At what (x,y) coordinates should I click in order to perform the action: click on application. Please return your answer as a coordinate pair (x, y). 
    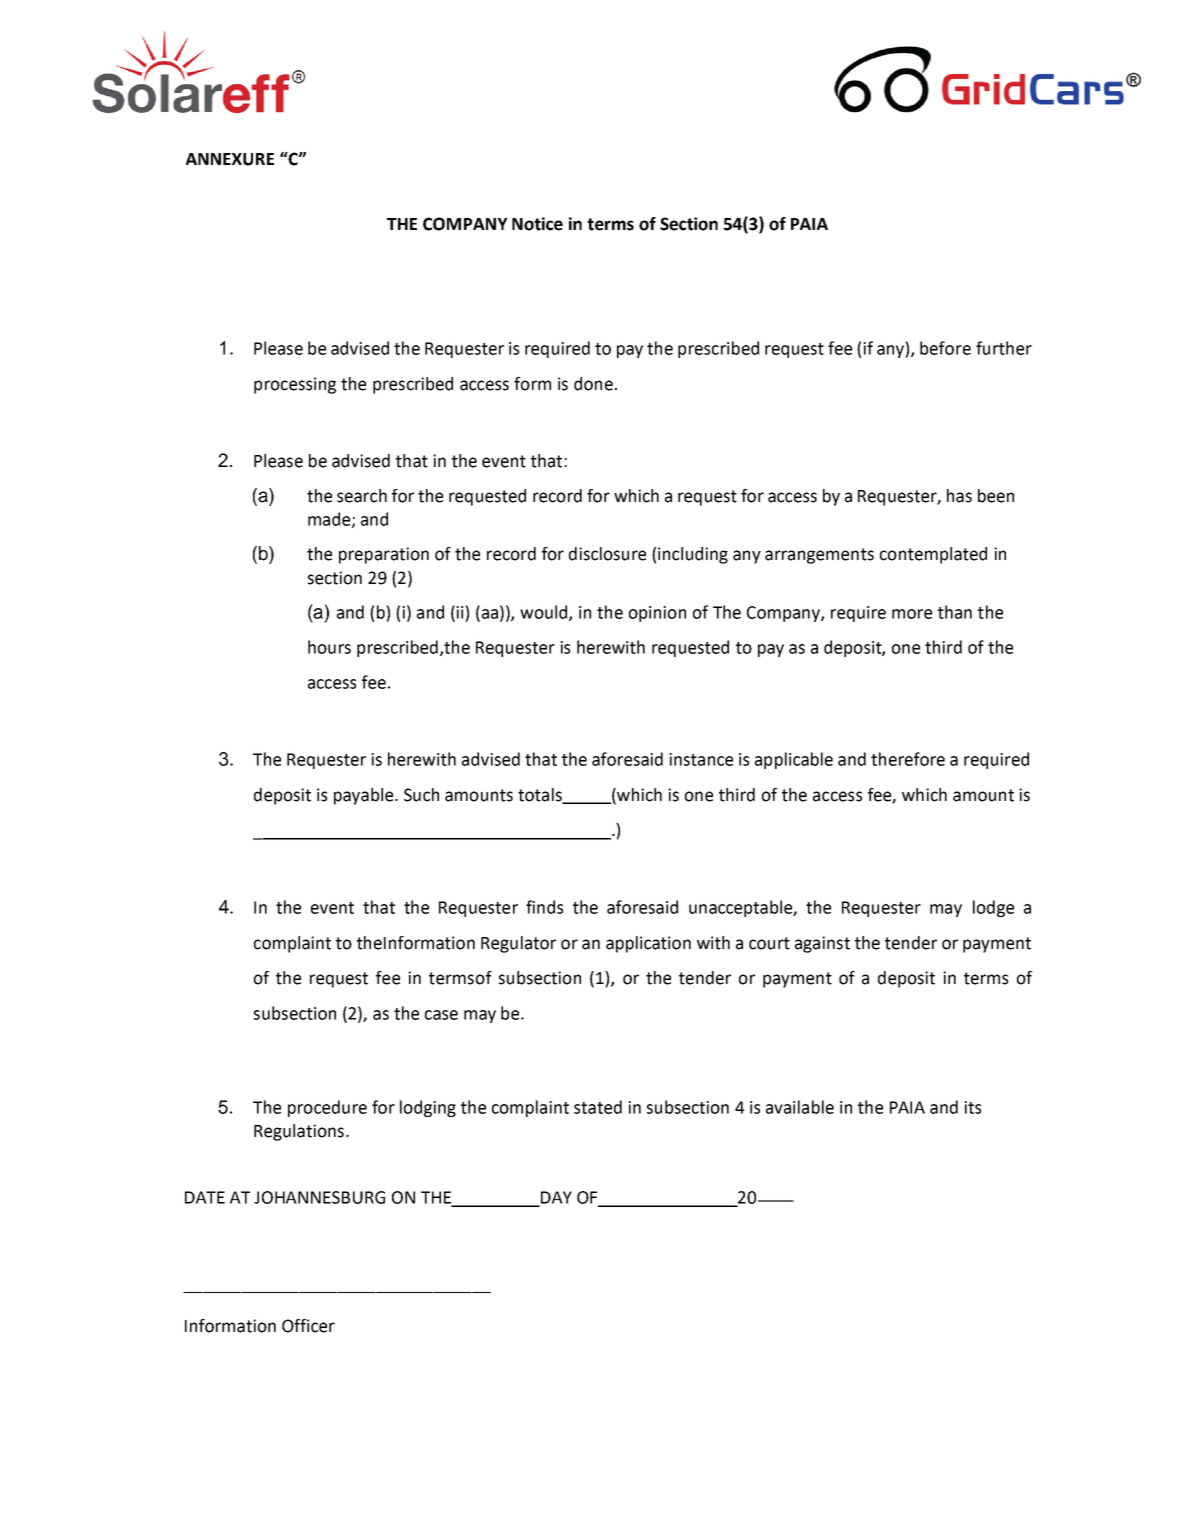
    Looking at the image, I should click on (648, 944).
